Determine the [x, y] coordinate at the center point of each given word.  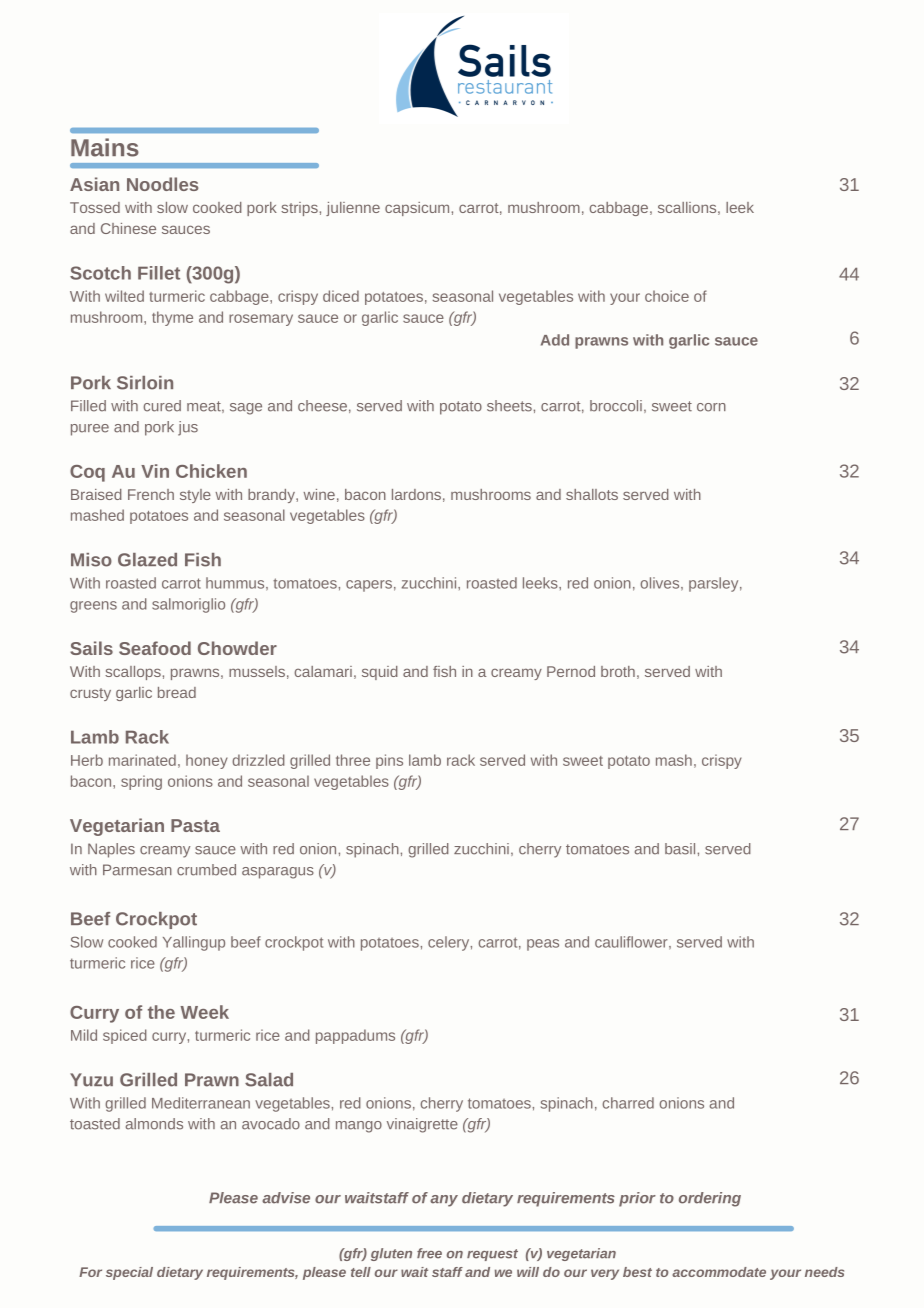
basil [680, 849]
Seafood [155, 648]
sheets [509, 406]
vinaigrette [422, 1125]
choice [667, 296]
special [129, 1273]
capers [369, 586]
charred [628, 1103]
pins [389, 761]
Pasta [195, 825]
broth [618, 671]
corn [711, 407]
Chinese [128, 228]
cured [162, 406]
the [161, 1012]
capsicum [417, 209]
